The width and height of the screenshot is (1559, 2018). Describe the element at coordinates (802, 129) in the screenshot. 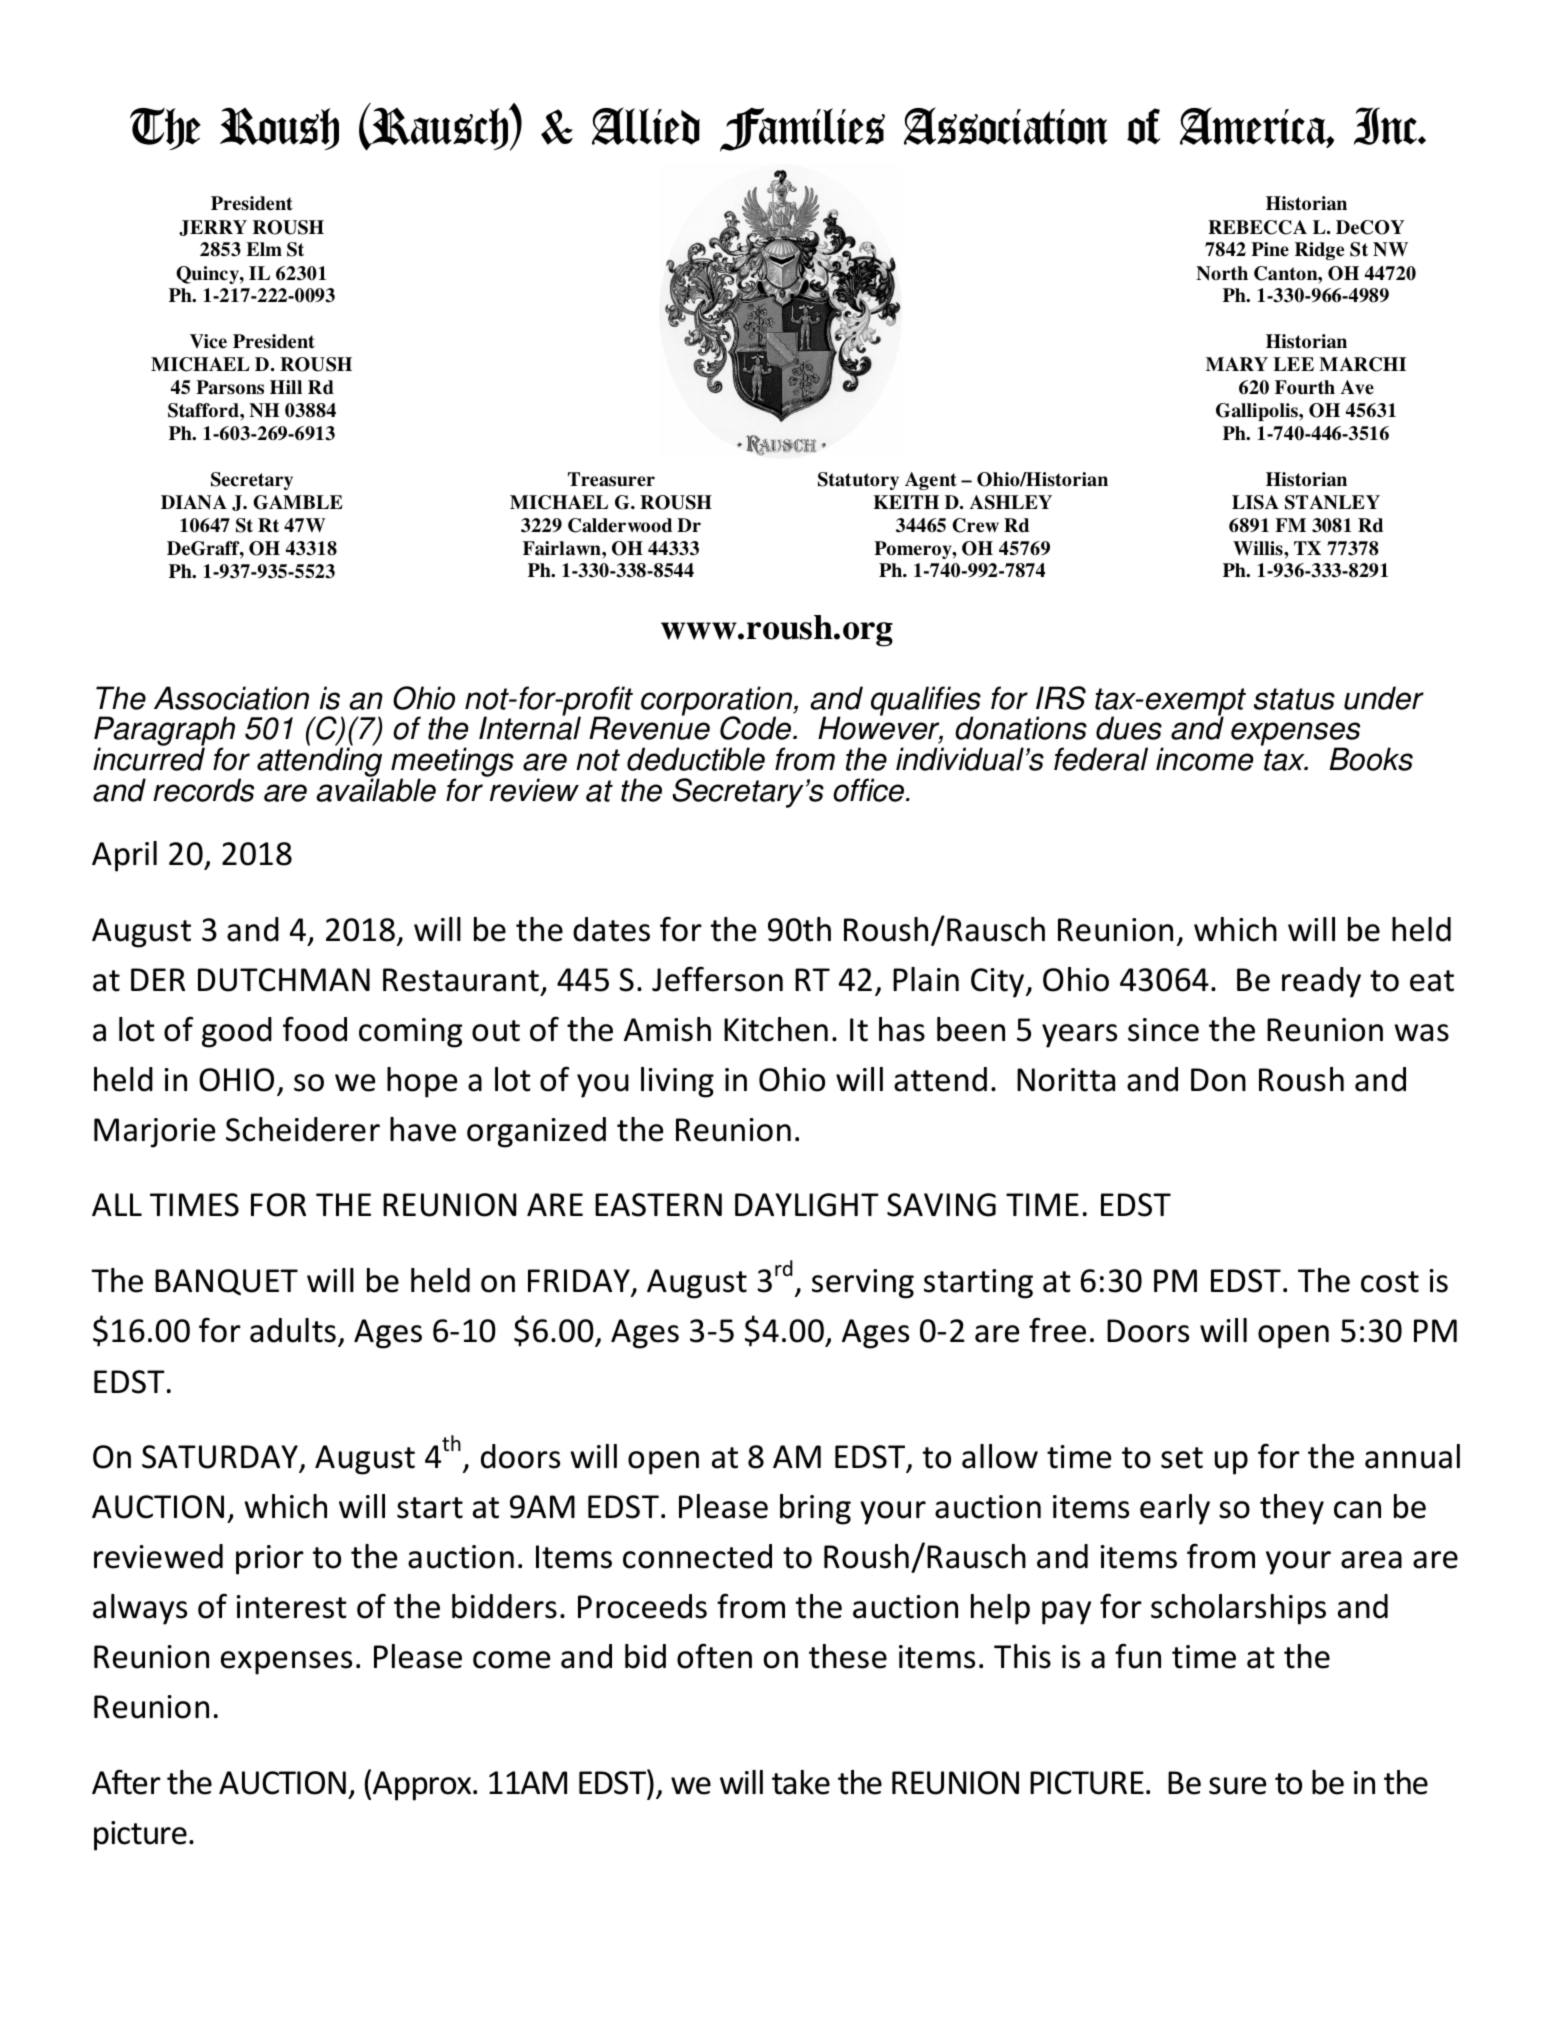

I see `Families` at that location.
